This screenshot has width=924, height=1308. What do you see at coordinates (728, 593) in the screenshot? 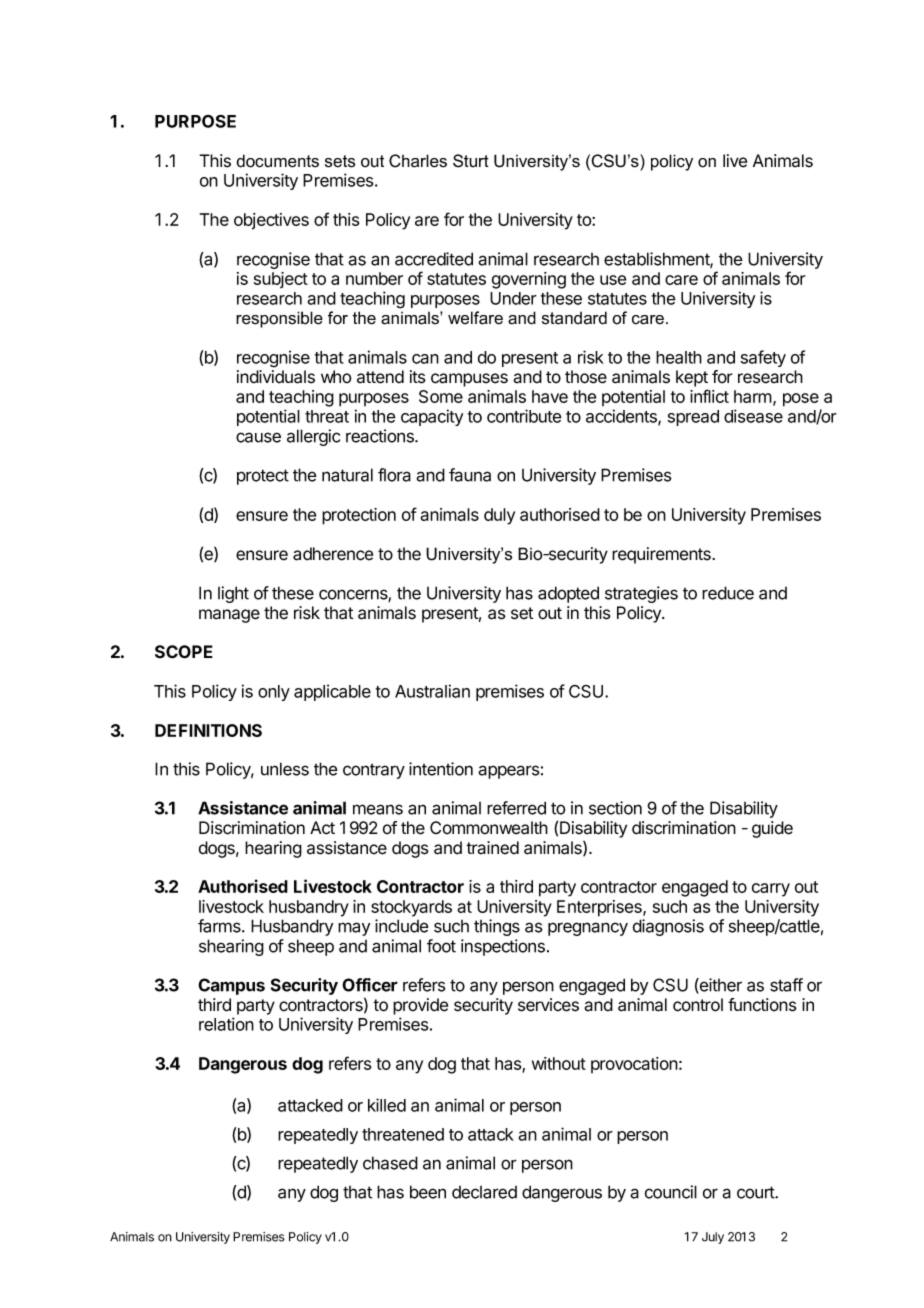
I see `reduce` at bounding box center [728, 593].
